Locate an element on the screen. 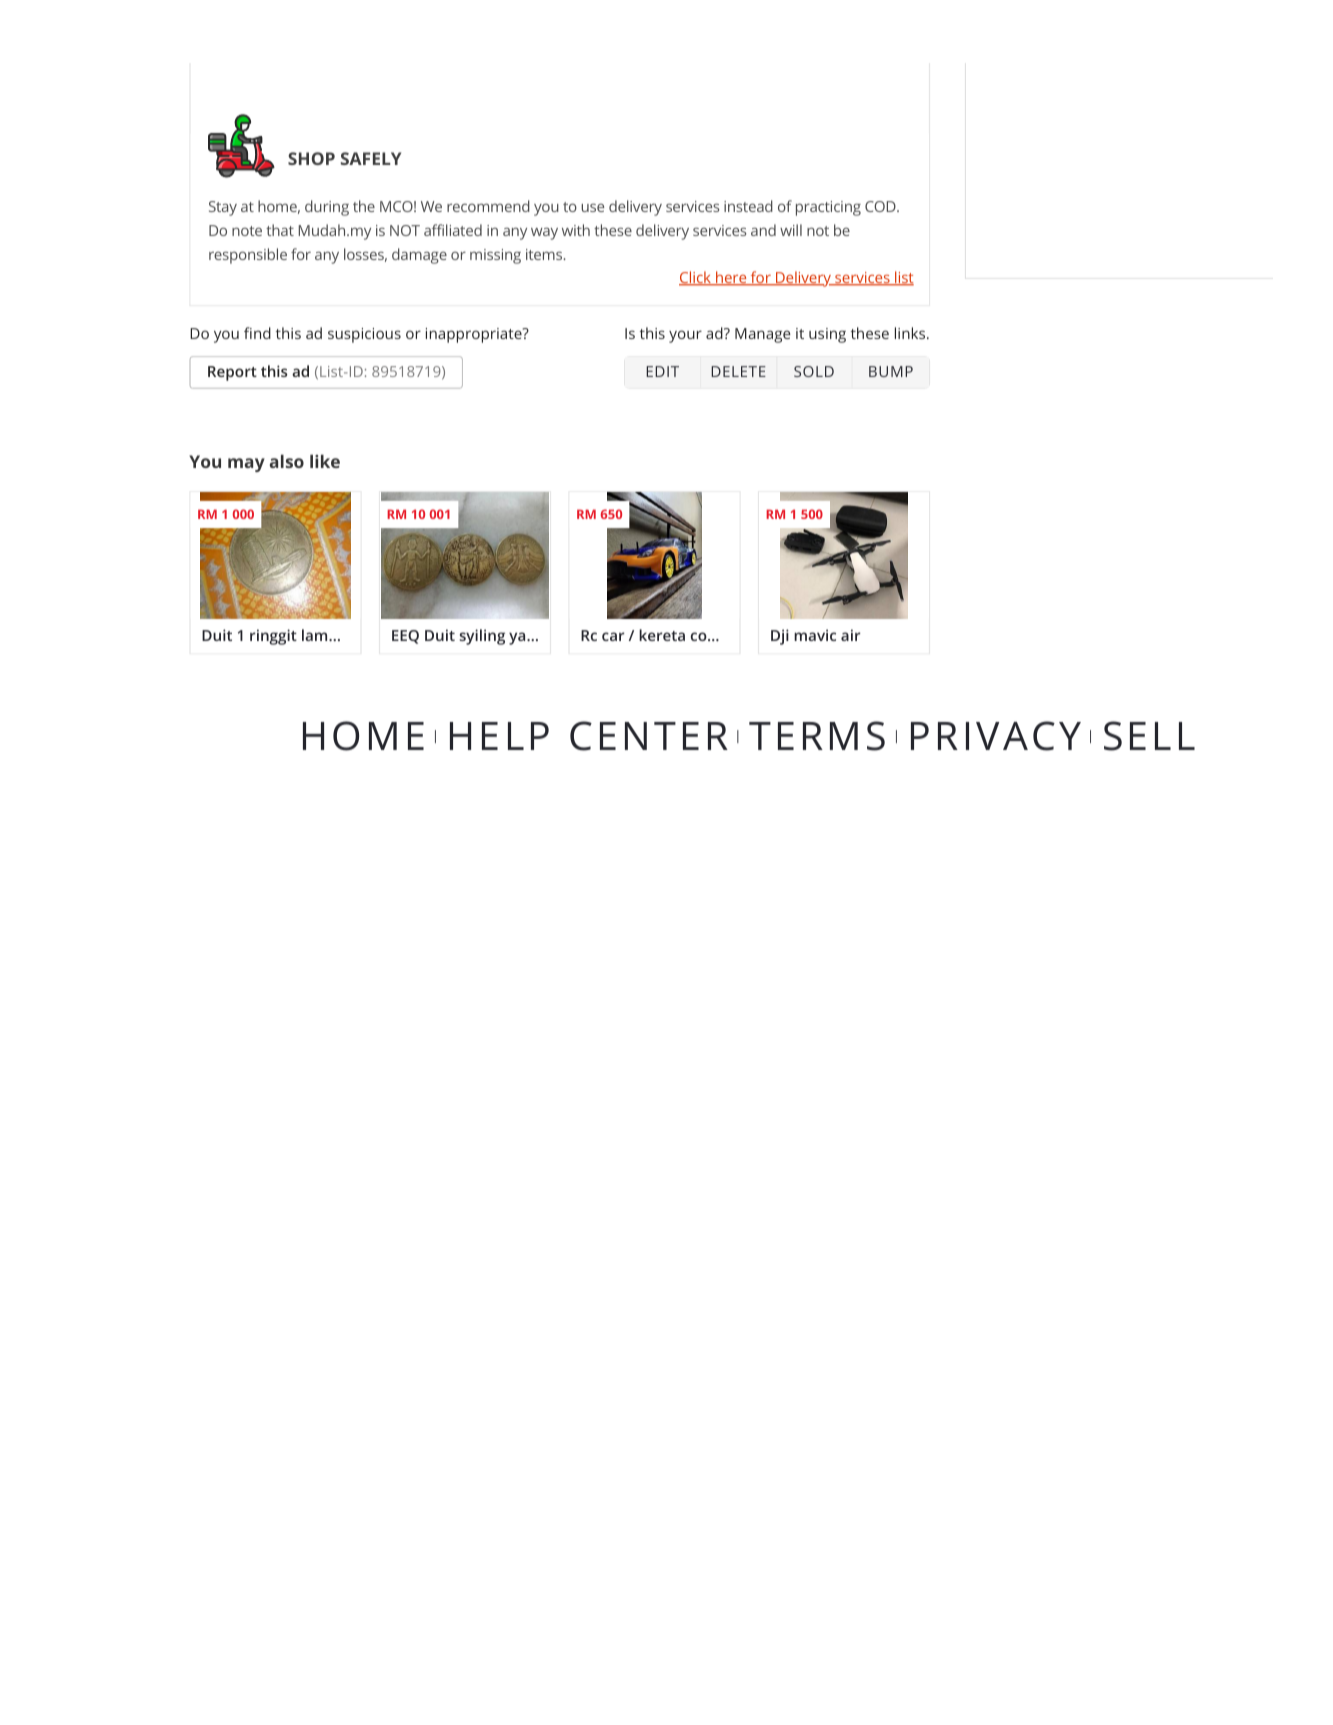 This screenshot has height=1725, width=1333. COD is located at coordinates (881, 206).
